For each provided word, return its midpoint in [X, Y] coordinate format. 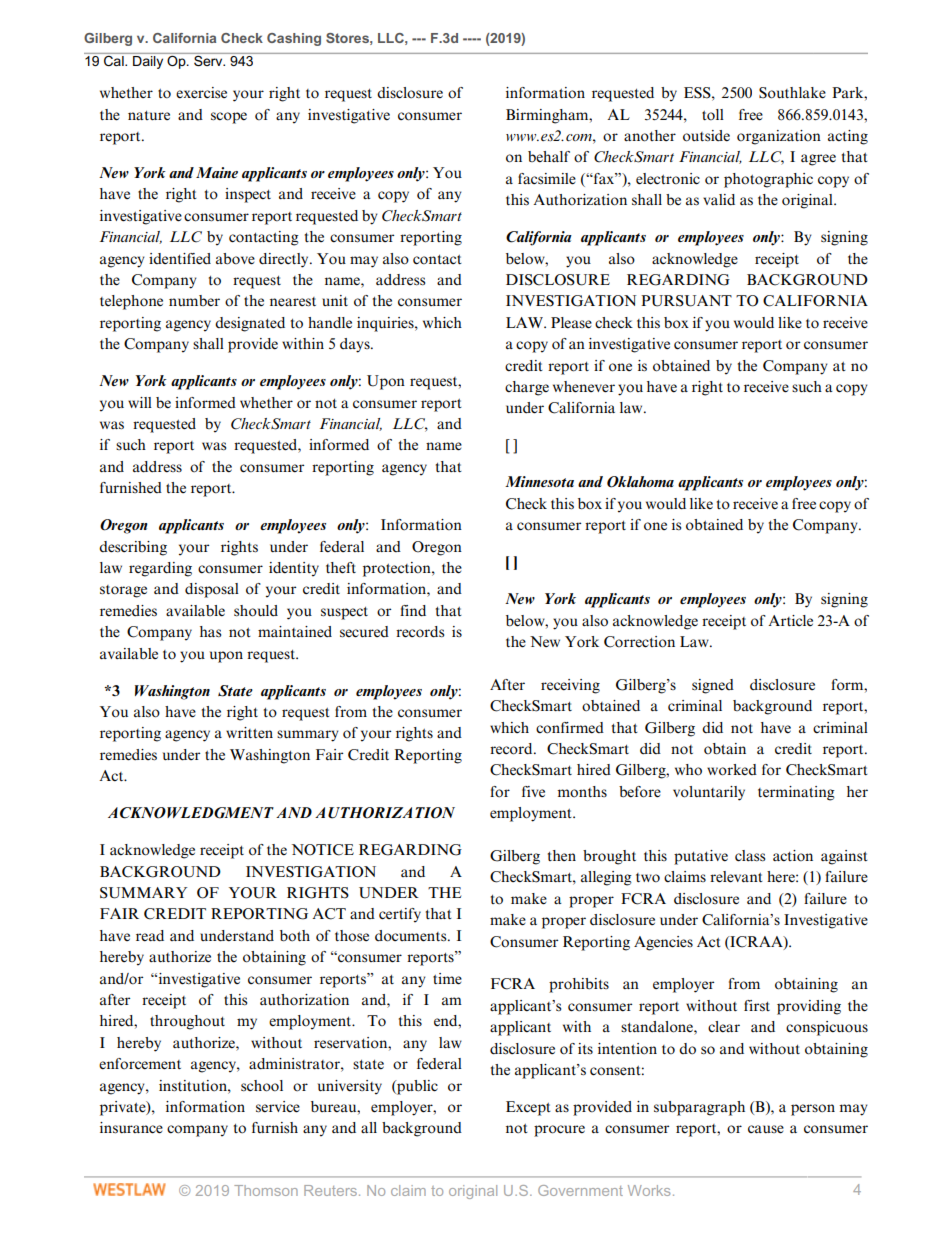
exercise [201, 93]
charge [527, 388]
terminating [796, 793]
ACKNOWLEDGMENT [191, 813]
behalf [549, 156]
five [533, 791]
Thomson [266, 1190]
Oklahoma [640, 482]
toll [713, 115]
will [140, 402]
